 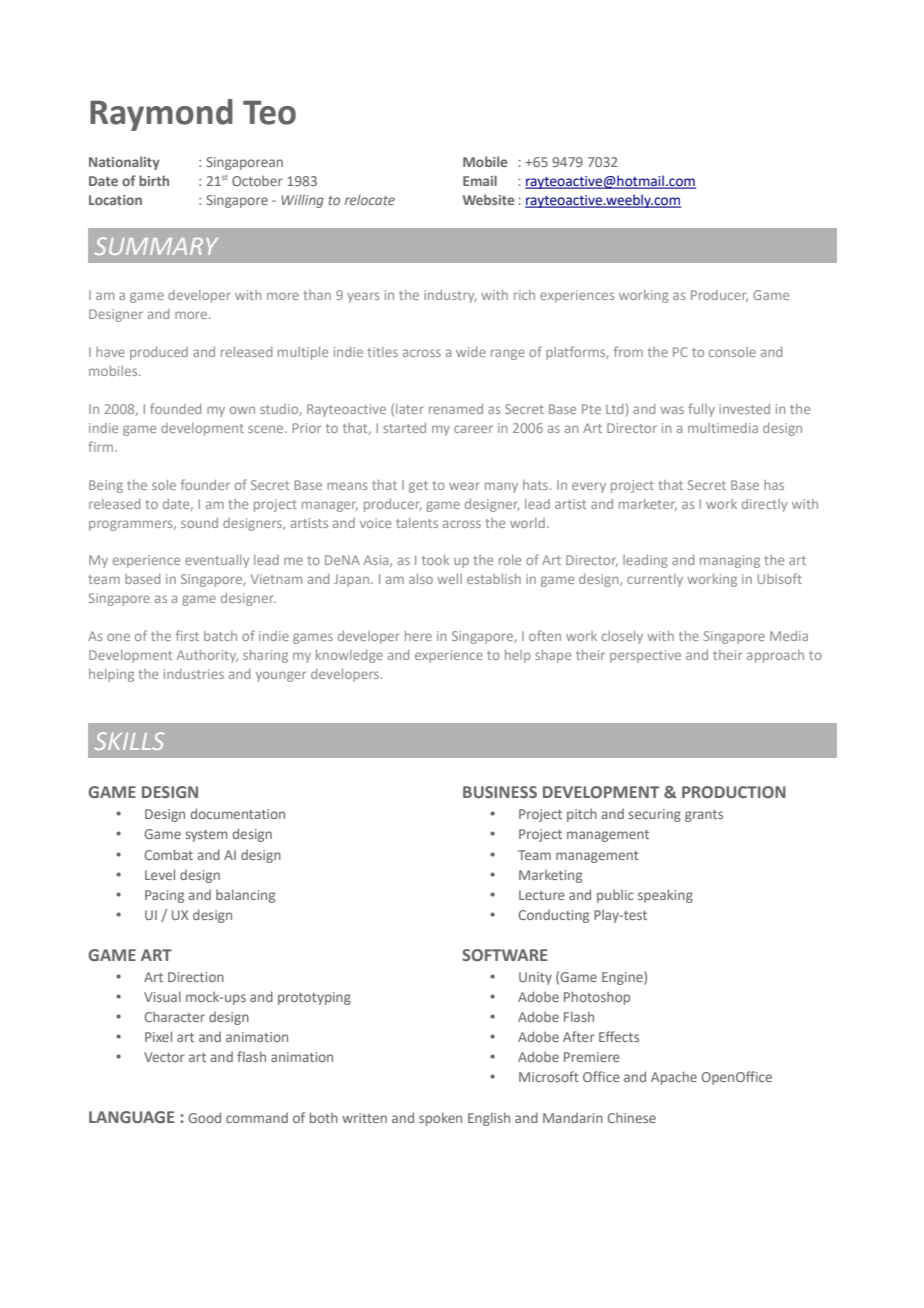 I want to click on Raymond, so click(x=161, y=115).
